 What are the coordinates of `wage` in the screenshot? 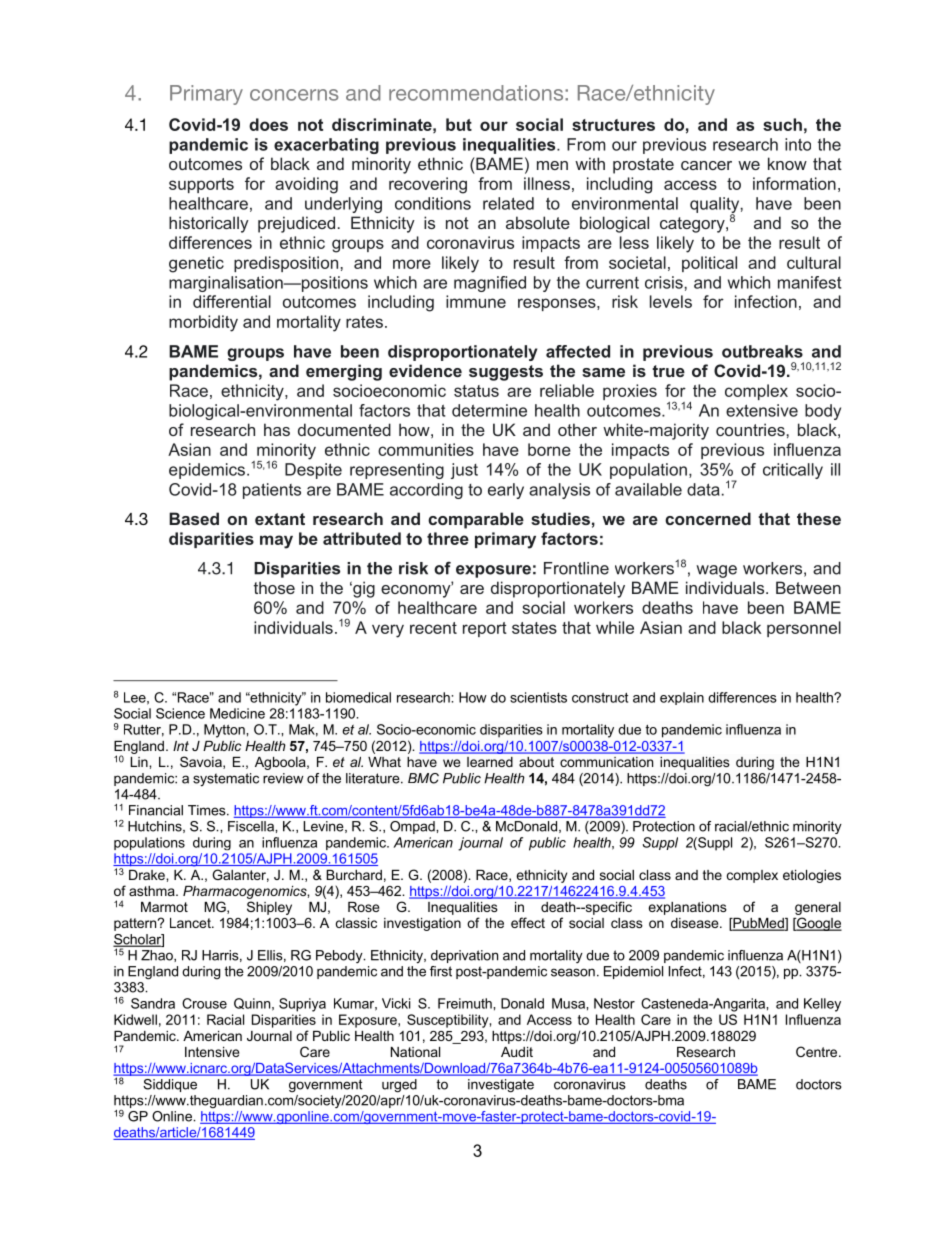 It's located at (716, 571).
